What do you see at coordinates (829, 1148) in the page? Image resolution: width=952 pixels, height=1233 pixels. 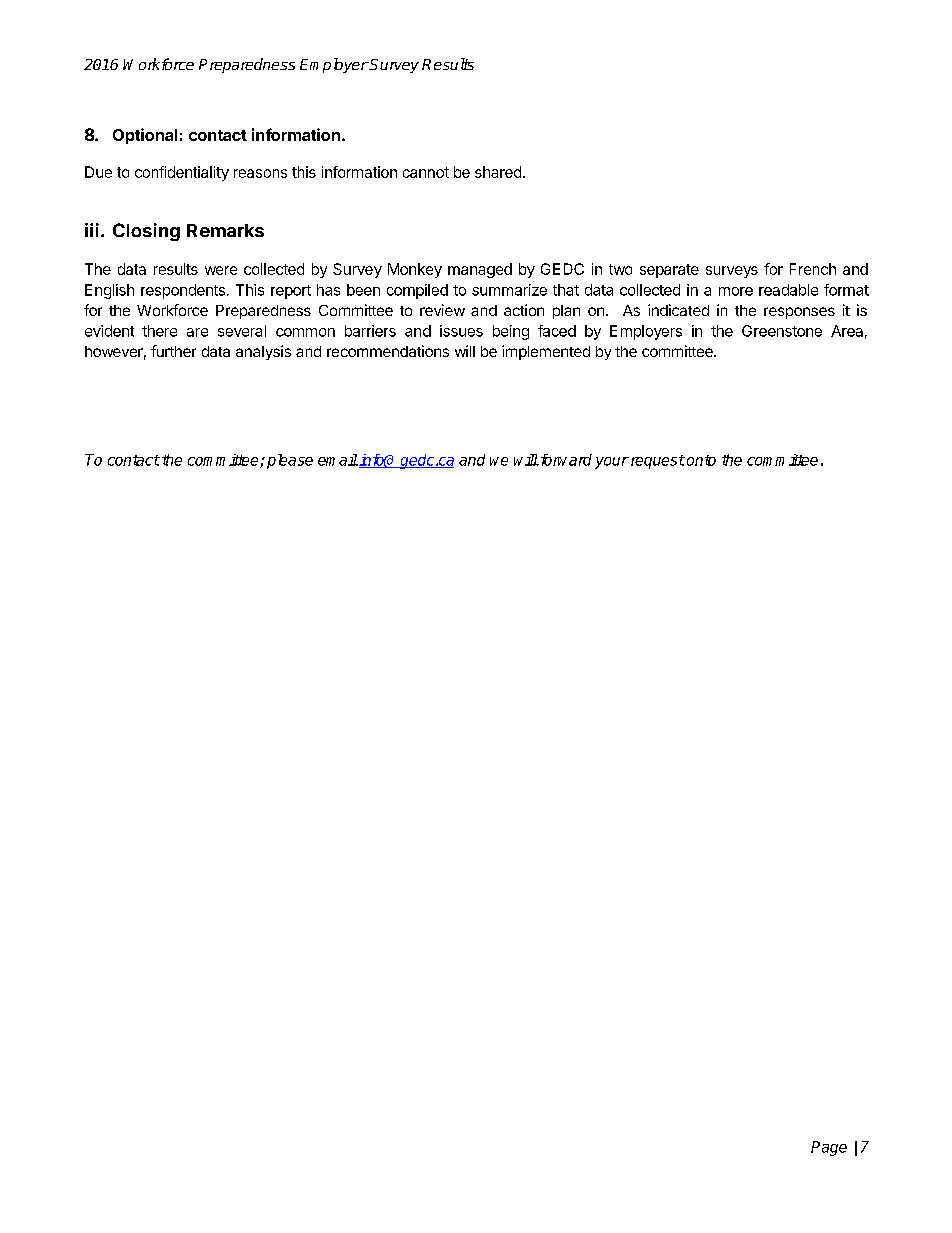 I see `Page` at bounding box center [829, 1148].
